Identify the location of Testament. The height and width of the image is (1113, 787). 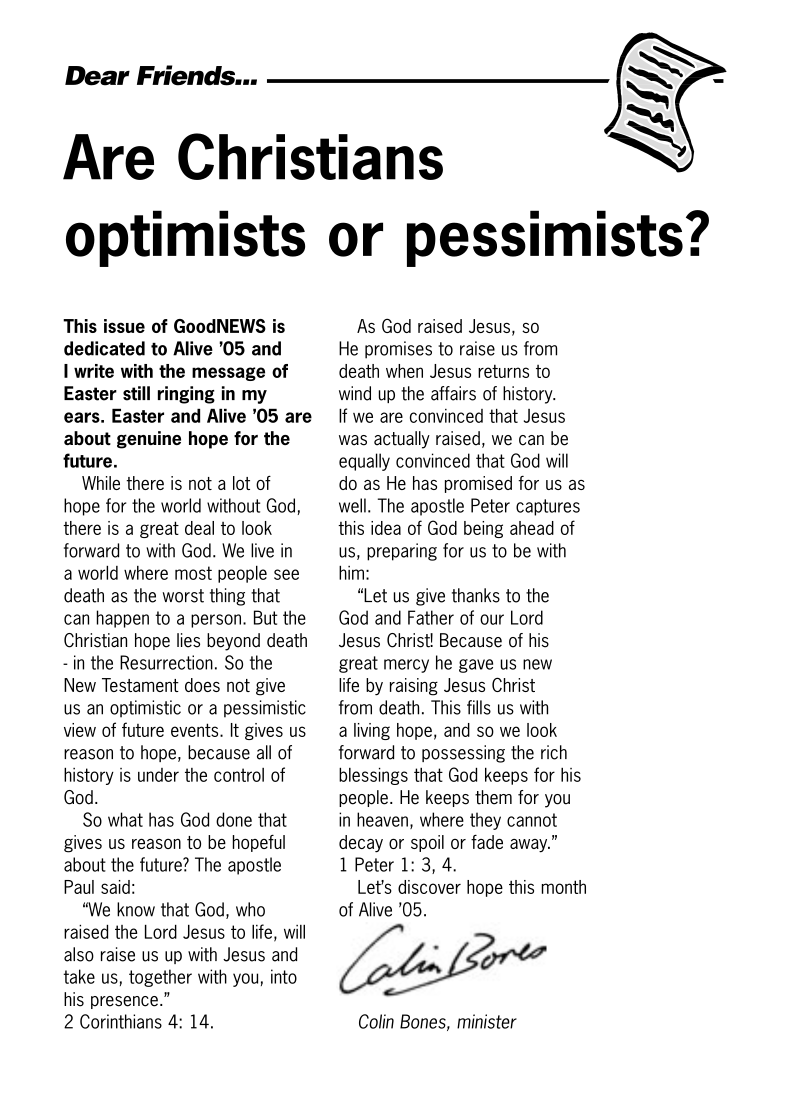
(140, 685).
